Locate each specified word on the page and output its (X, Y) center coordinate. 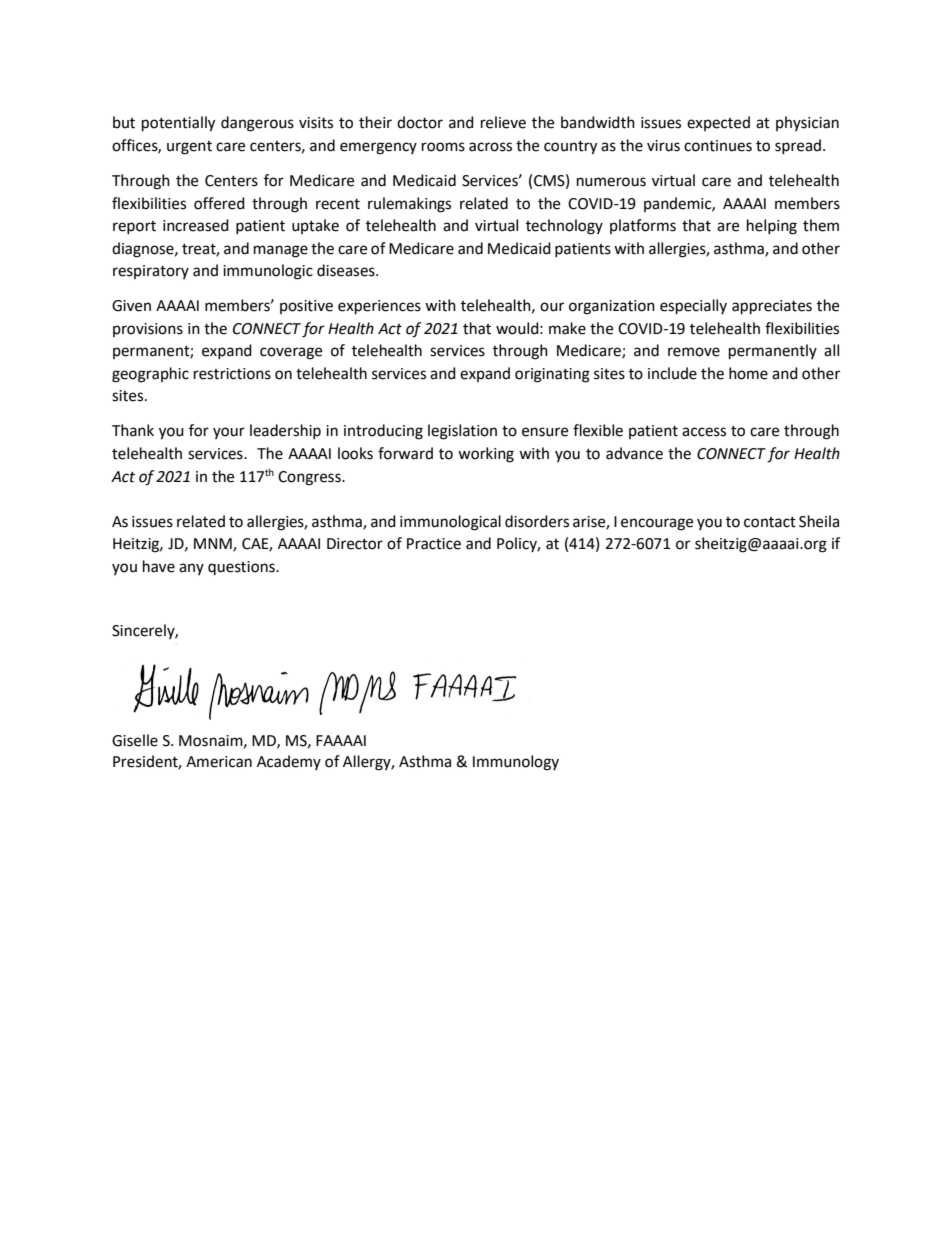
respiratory (151, 272)
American (219, 762)
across (490, 147)
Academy (289, 762)
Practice (434, 544)
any (191, 569)
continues (718, 146)
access (704, 432)
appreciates (772, 307)
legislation (462, 432)
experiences (379, 307)
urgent (189, 148)
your (229, 433)
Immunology (516, 763)
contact (770, 522)
